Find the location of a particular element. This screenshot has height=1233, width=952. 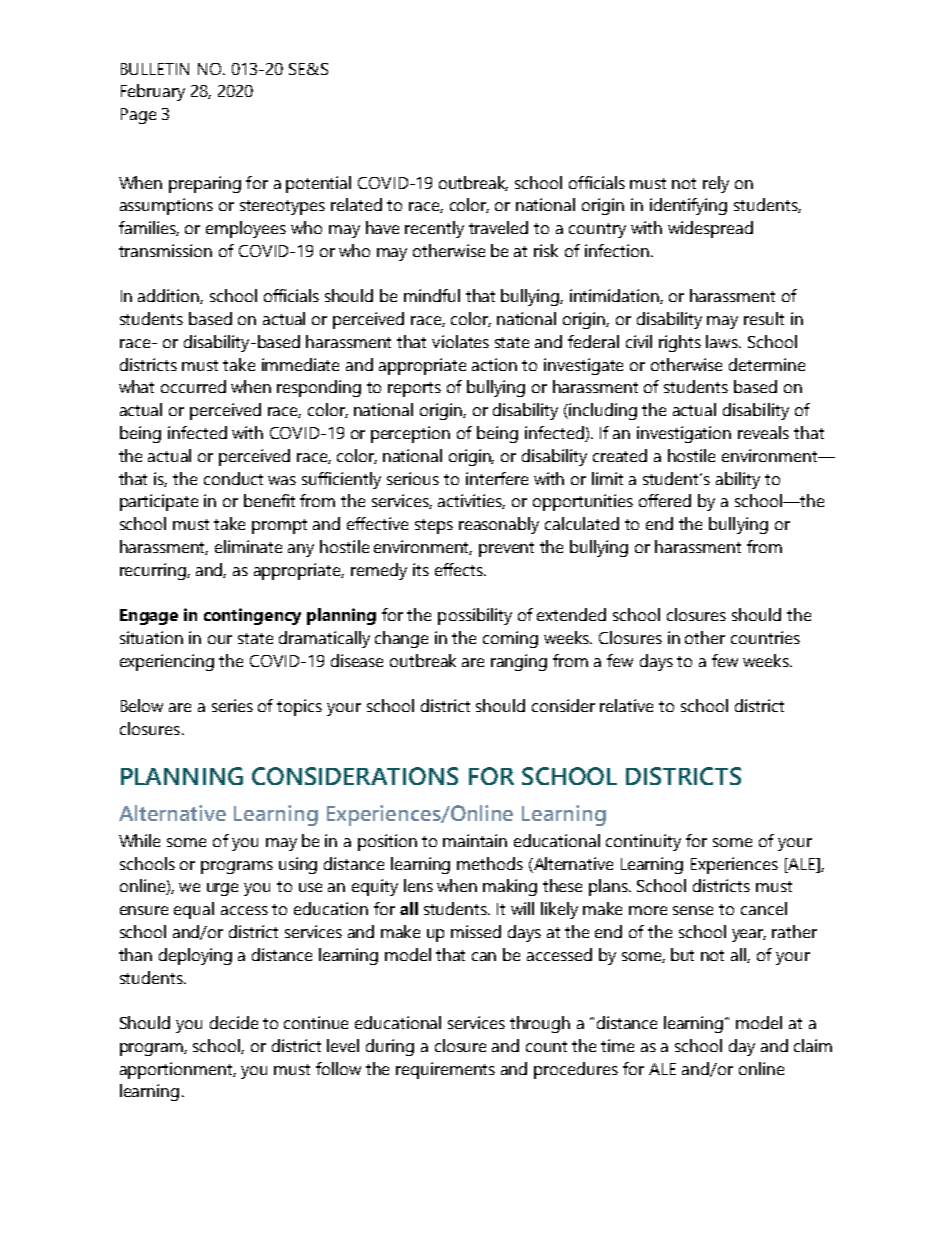

occurred is located at coordinates (193, 386).
